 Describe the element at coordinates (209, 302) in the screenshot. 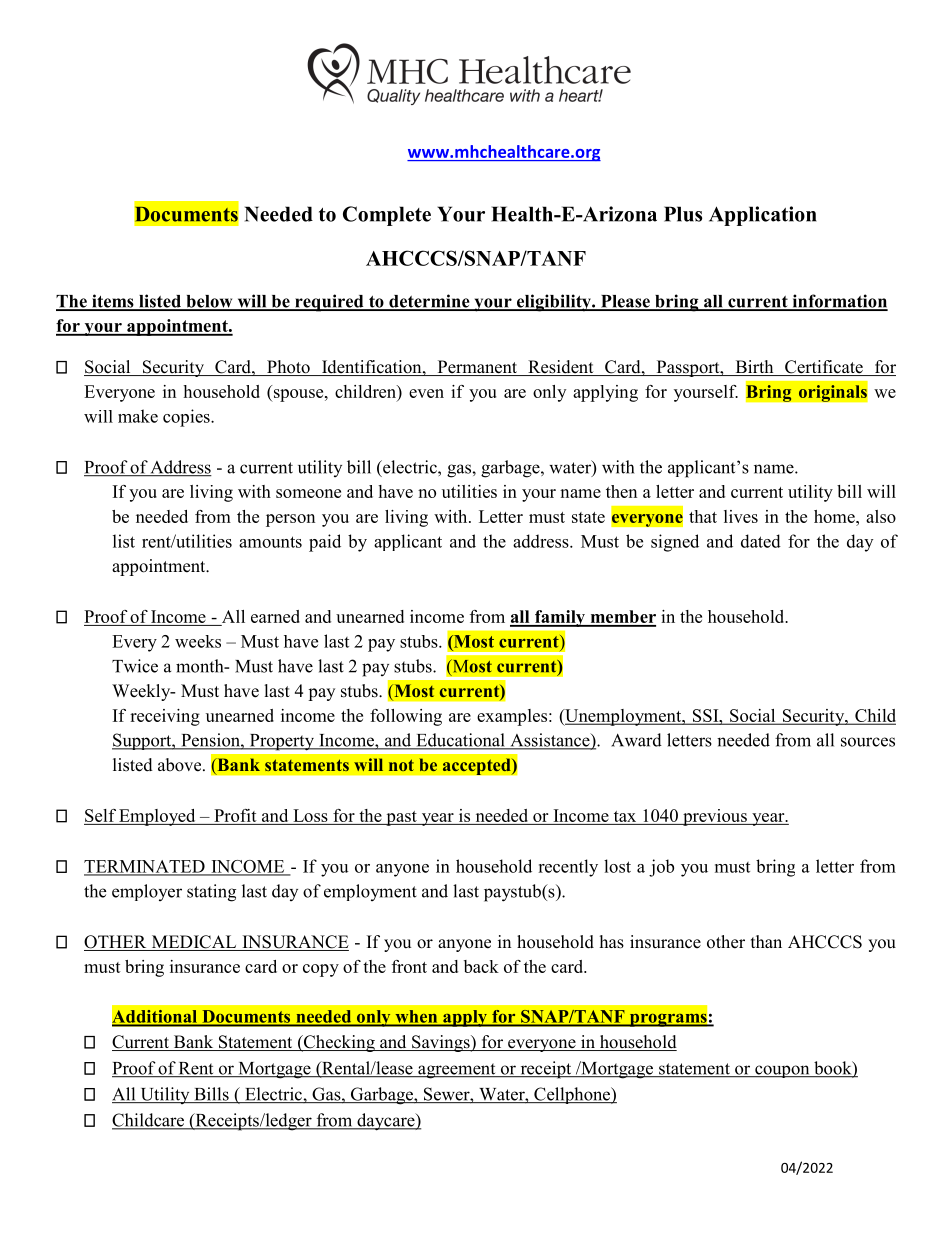

I see `below` at that location.
